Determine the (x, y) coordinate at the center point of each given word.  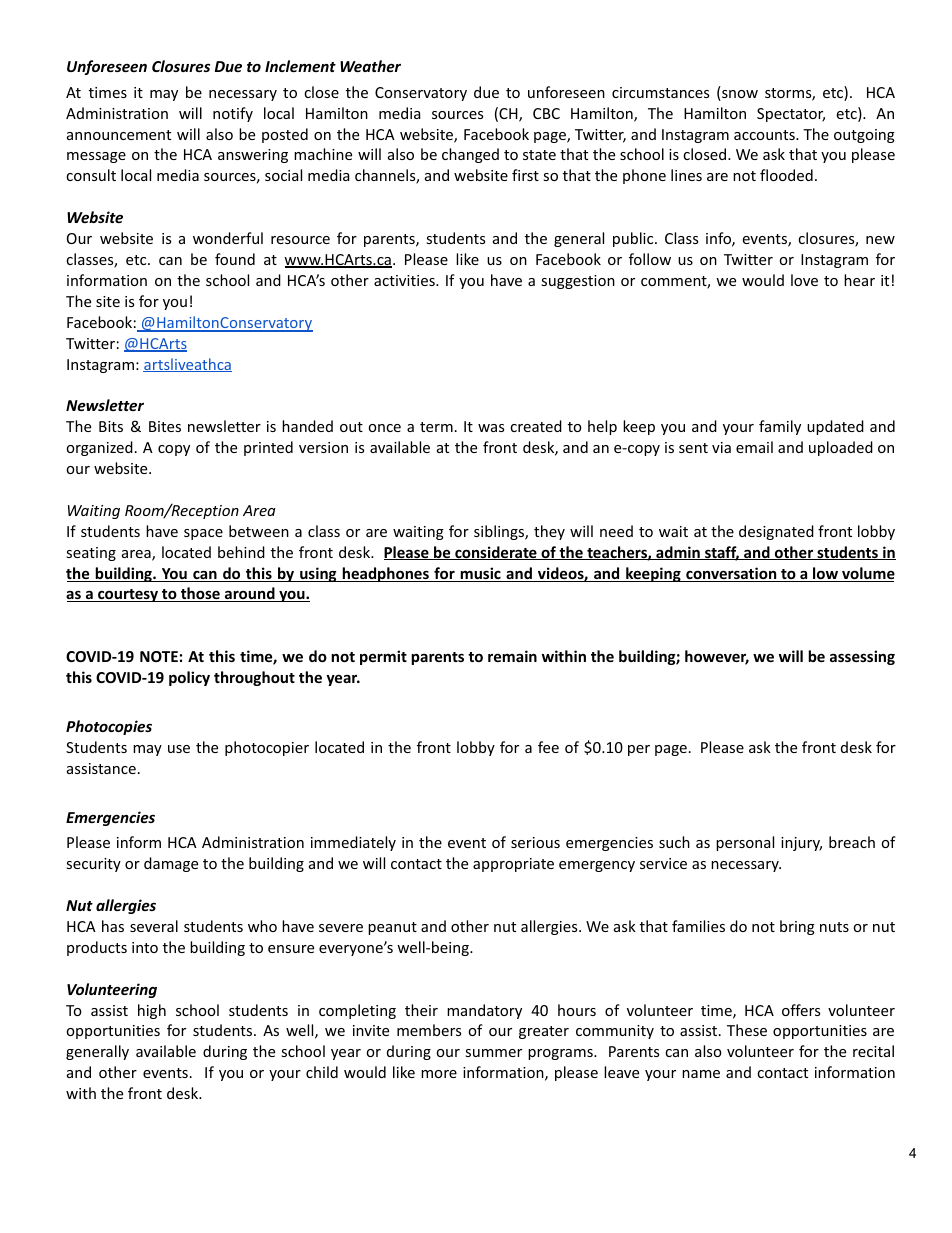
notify (233, 114)
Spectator (791, 115)
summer (493, 1053)
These (747, 1030)
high (152, 1011)
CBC (546, 113)
